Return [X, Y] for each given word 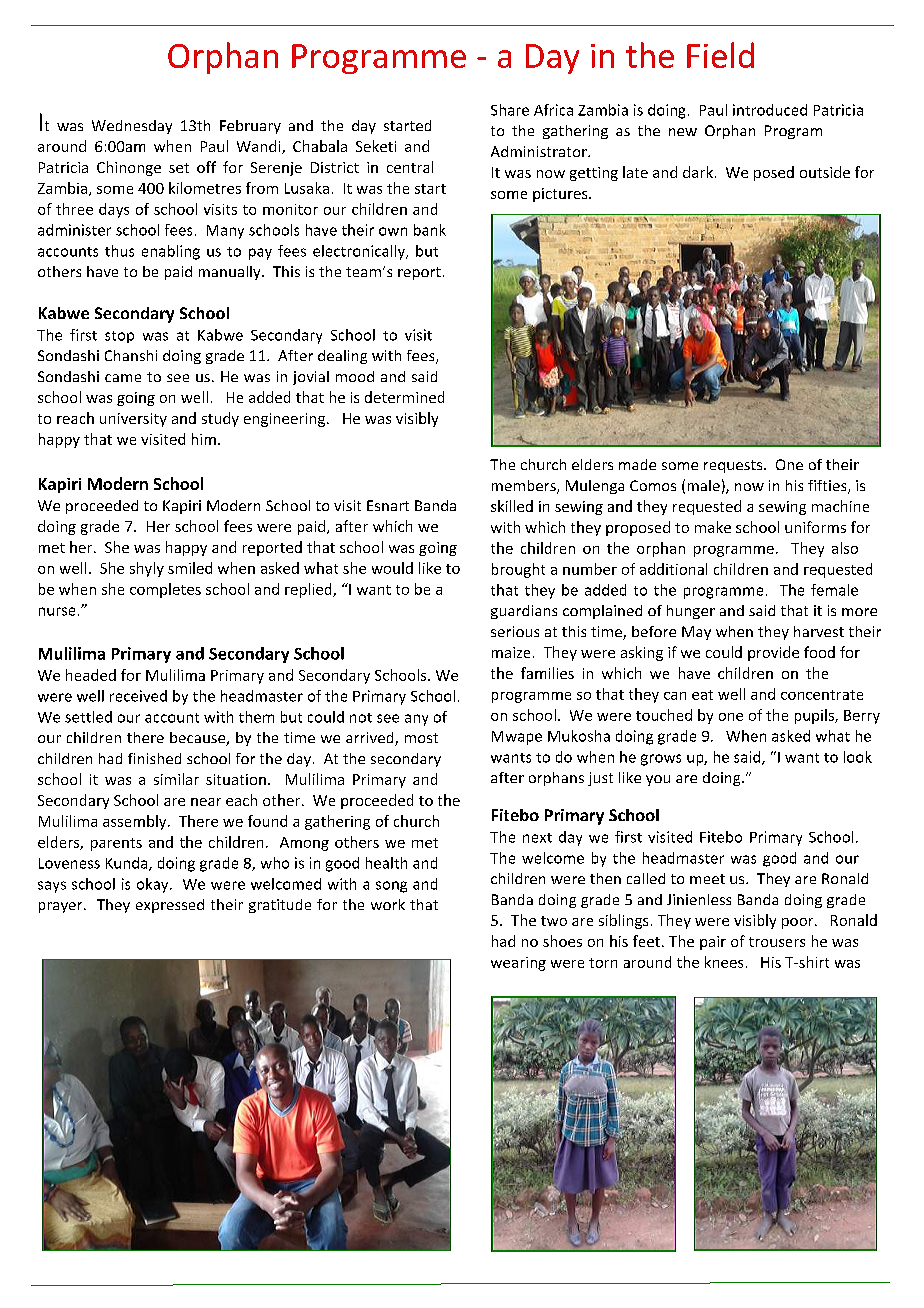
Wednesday [132, 127]
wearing [518, 964]
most [421, 738]
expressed [170, 906]
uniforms [815, 527]
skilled [512, 506]
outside [825, 172]
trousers [777, 942]
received [138, 696]
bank [430, 230]
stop [119, 337]
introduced [770, 110]
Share [510, 110]
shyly [147, 569]
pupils [815, 716]
